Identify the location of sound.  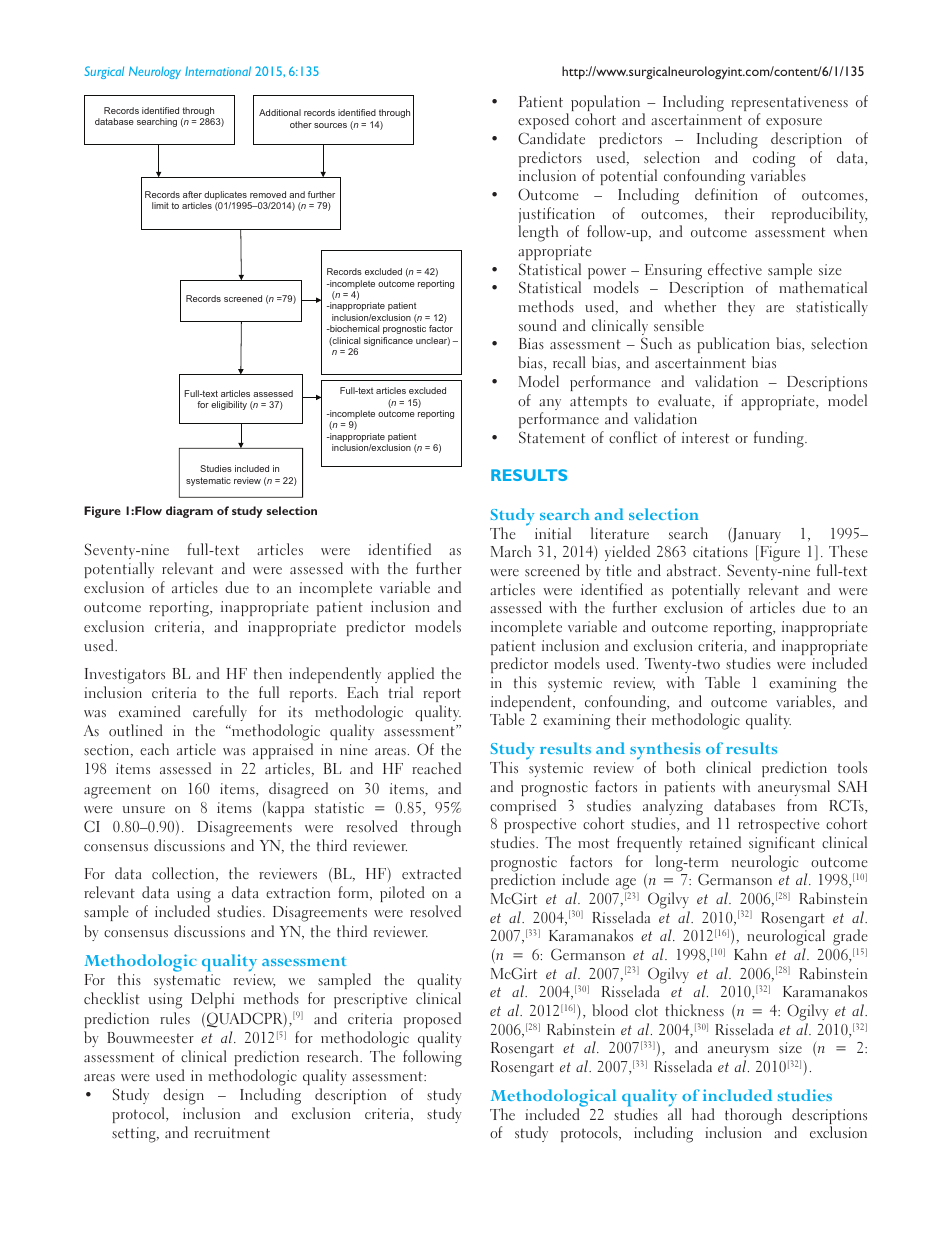
(538, 325).
